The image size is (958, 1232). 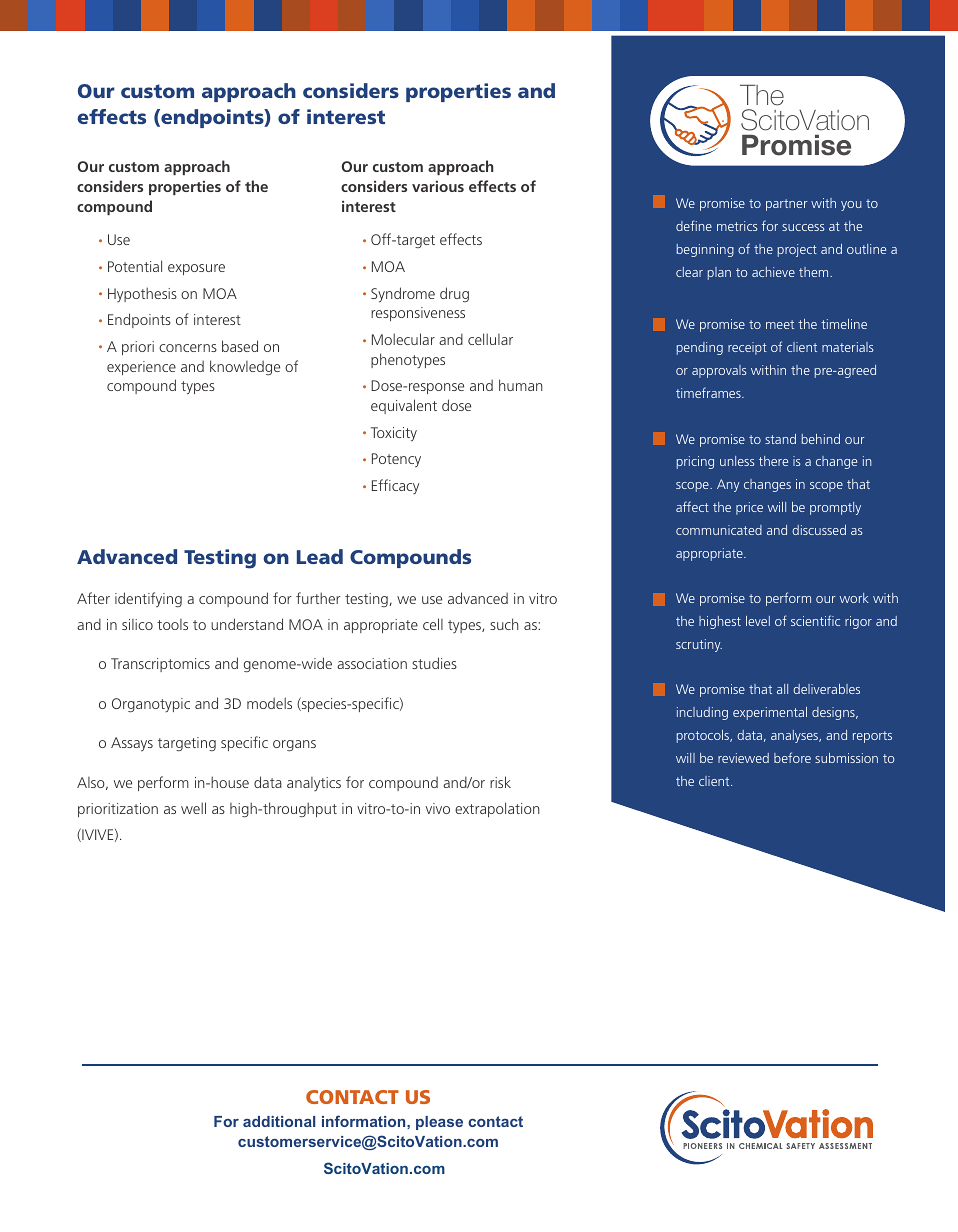 What do you see at coordinates (438, 186) in the document?
I see `various` at bounding box center [438, 186].
